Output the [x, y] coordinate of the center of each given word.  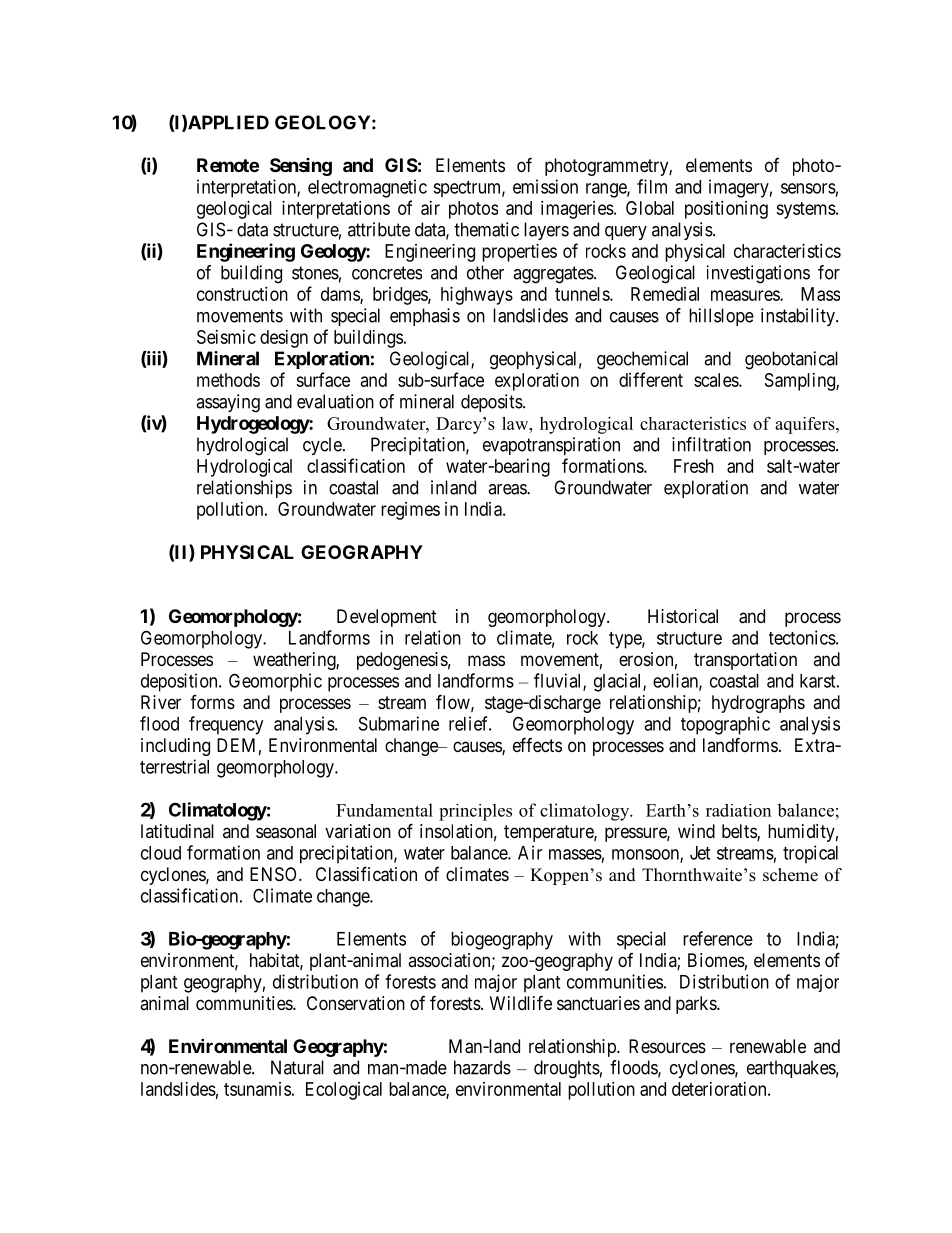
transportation [745, 661]
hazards [482, 1067]
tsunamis [257, 1089]
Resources [667, 1046]
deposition [180, 682]
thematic [486, 229]
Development [387, 618]
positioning [726, 210]
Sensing [301, 167]
